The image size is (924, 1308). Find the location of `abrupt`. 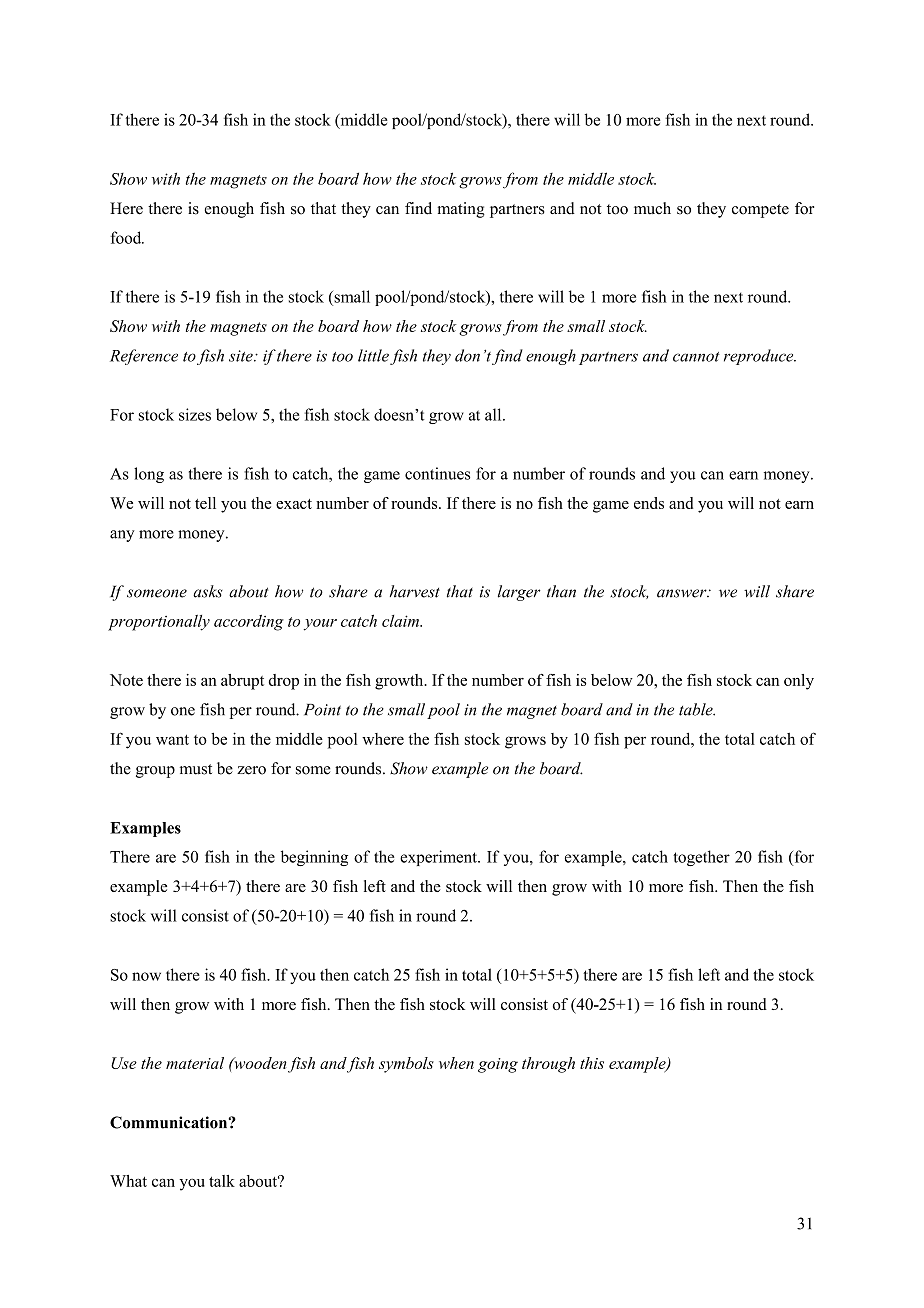

abrupt is located at coordinates (242, 682).
